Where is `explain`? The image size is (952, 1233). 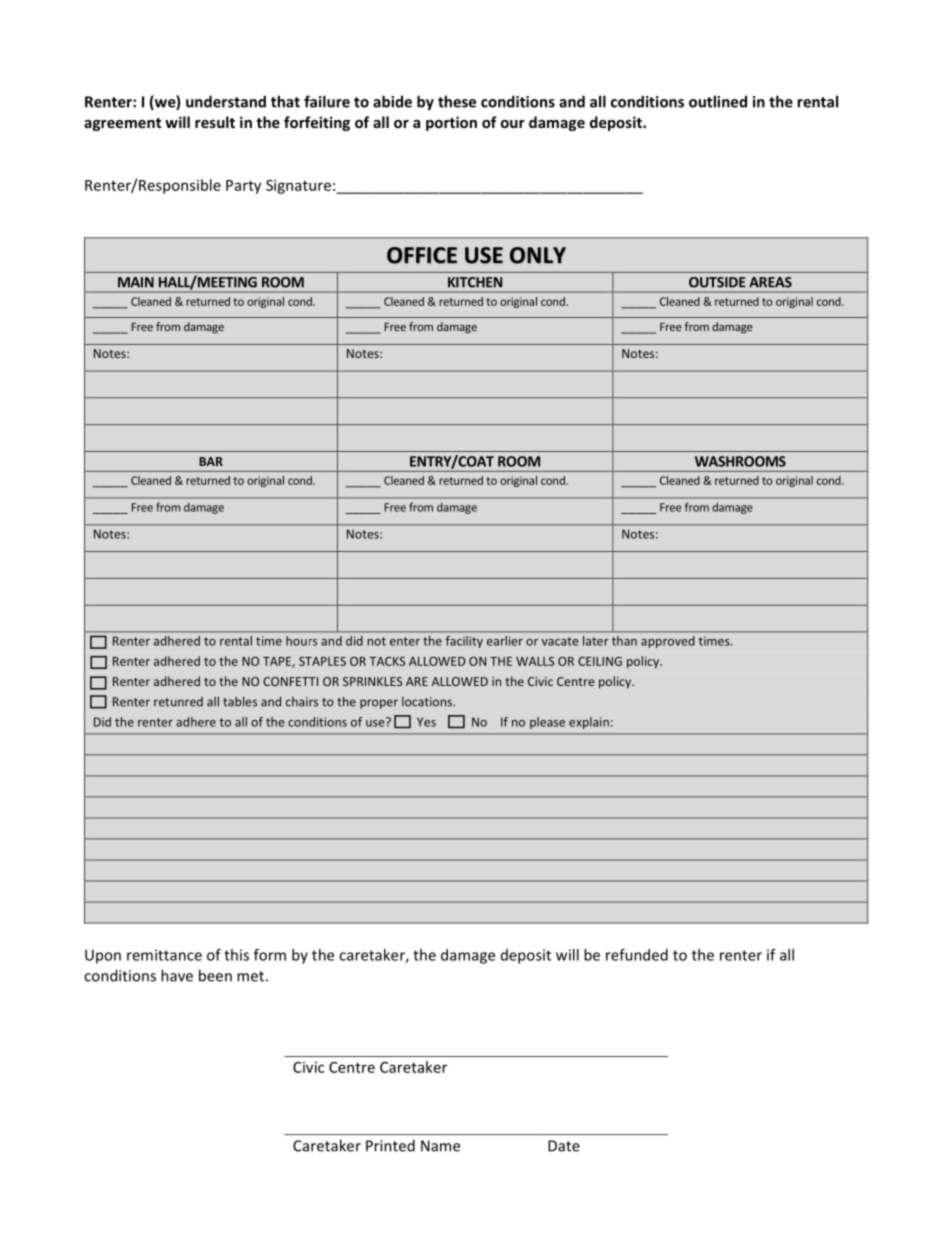
explain is located at coordinates (589, 723).
